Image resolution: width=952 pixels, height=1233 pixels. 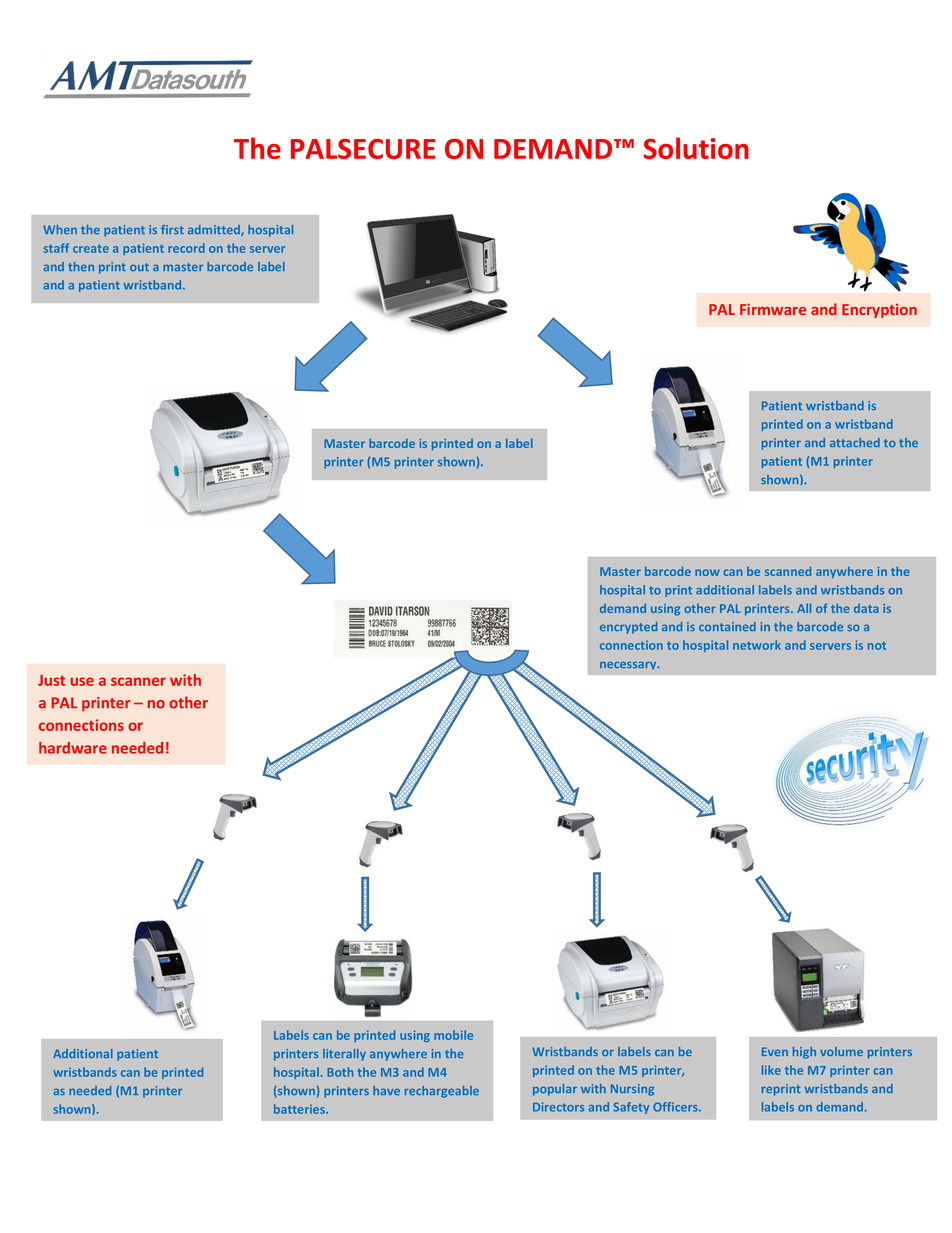 What do you see at coordinates (696, 148) in the screenshot?
I see `Solution` at bounding box center [696, 148].
